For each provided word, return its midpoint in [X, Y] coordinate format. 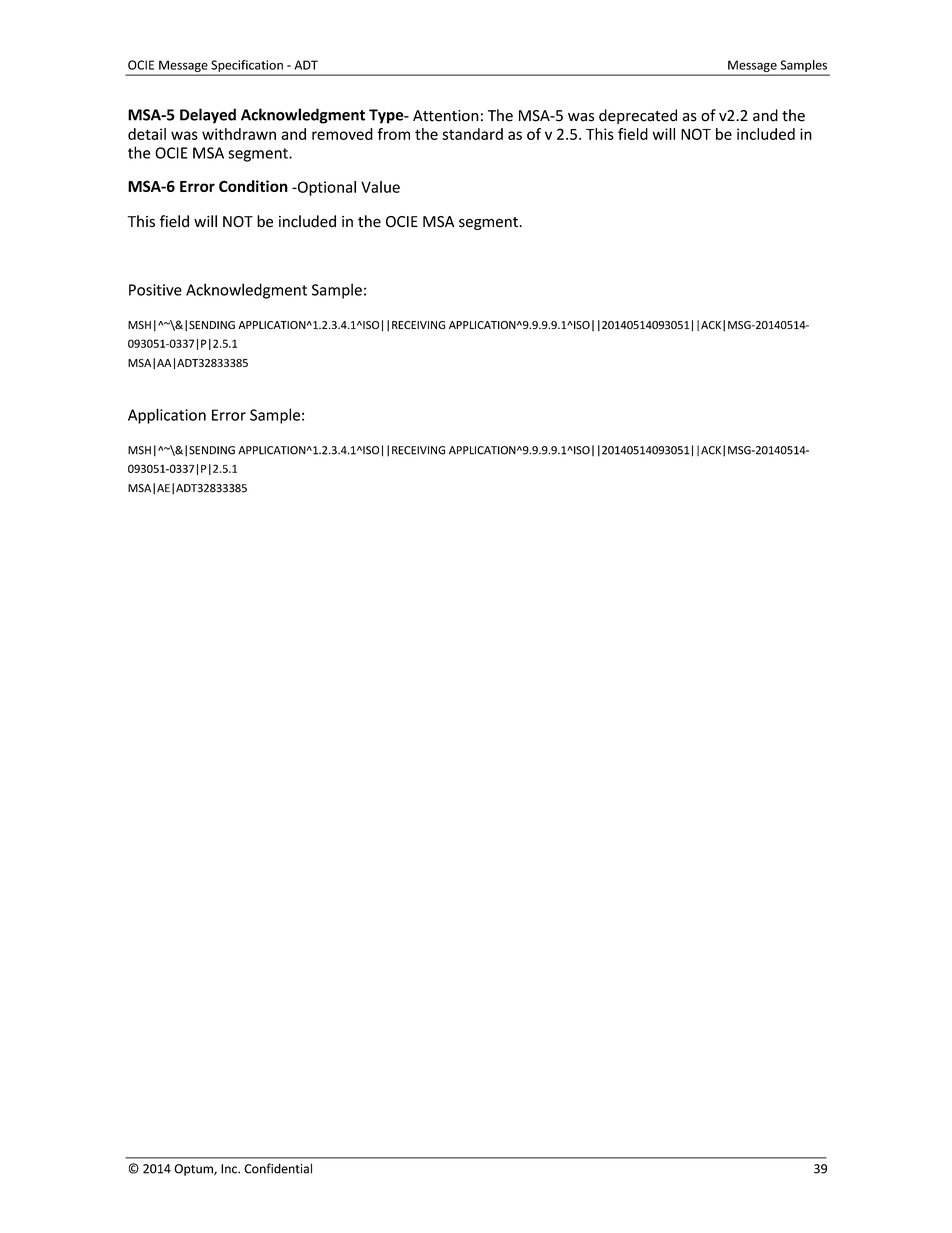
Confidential [278, 1168]
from [393, 134]
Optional [326, 188]
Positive [155, 290]
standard [472, 134]
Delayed [208, 116]
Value [380, 187]
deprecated [638, 116]
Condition [253, 186]
